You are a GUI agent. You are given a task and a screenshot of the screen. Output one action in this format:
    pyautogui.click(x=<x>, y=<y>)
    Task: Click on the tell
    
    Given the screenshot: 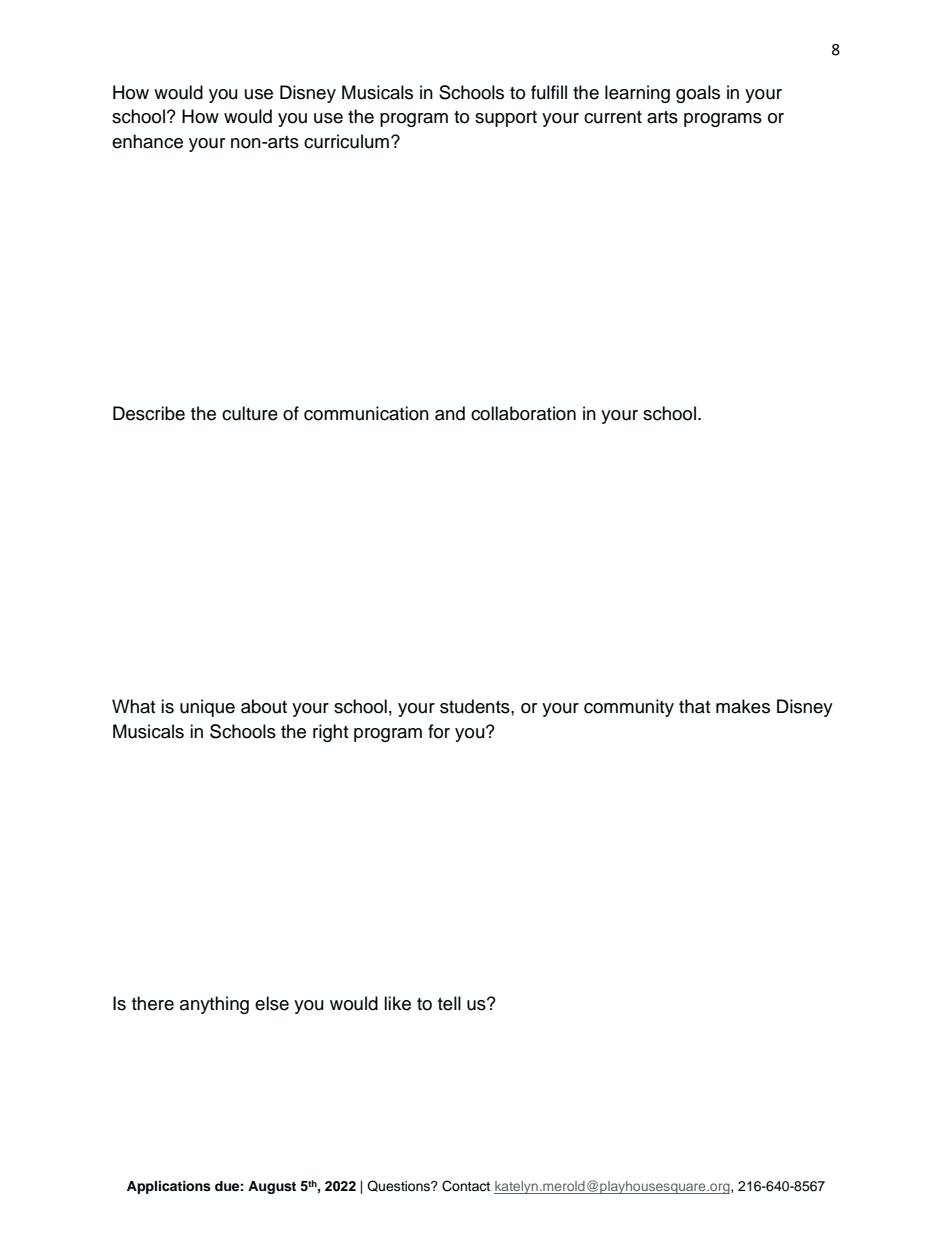 What is the action you would take?
    pyautogui.click(x=449, y=1003)
